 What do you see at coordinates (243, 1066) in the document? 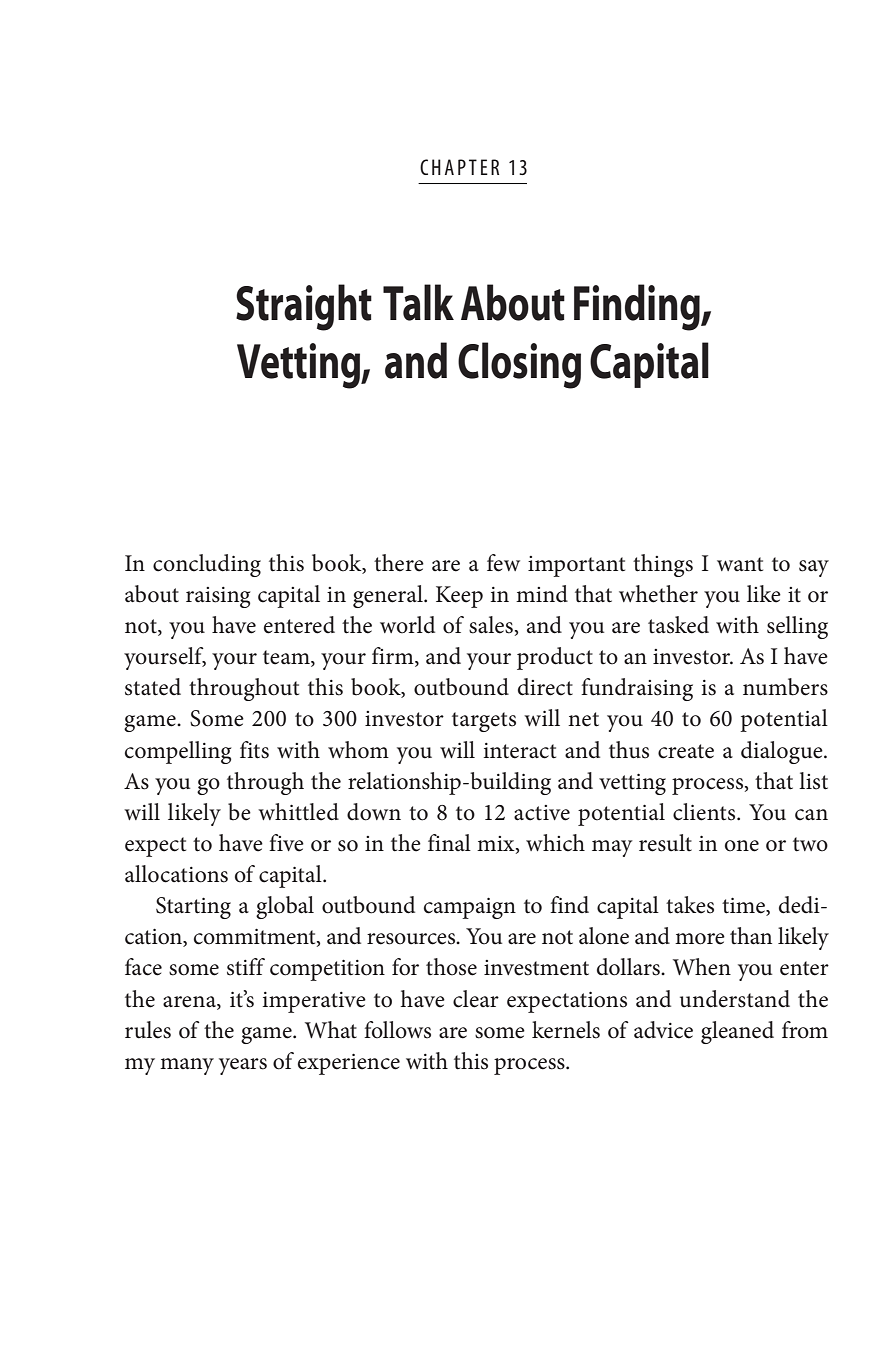
I see `years` at bounding box center [243, 1066].
